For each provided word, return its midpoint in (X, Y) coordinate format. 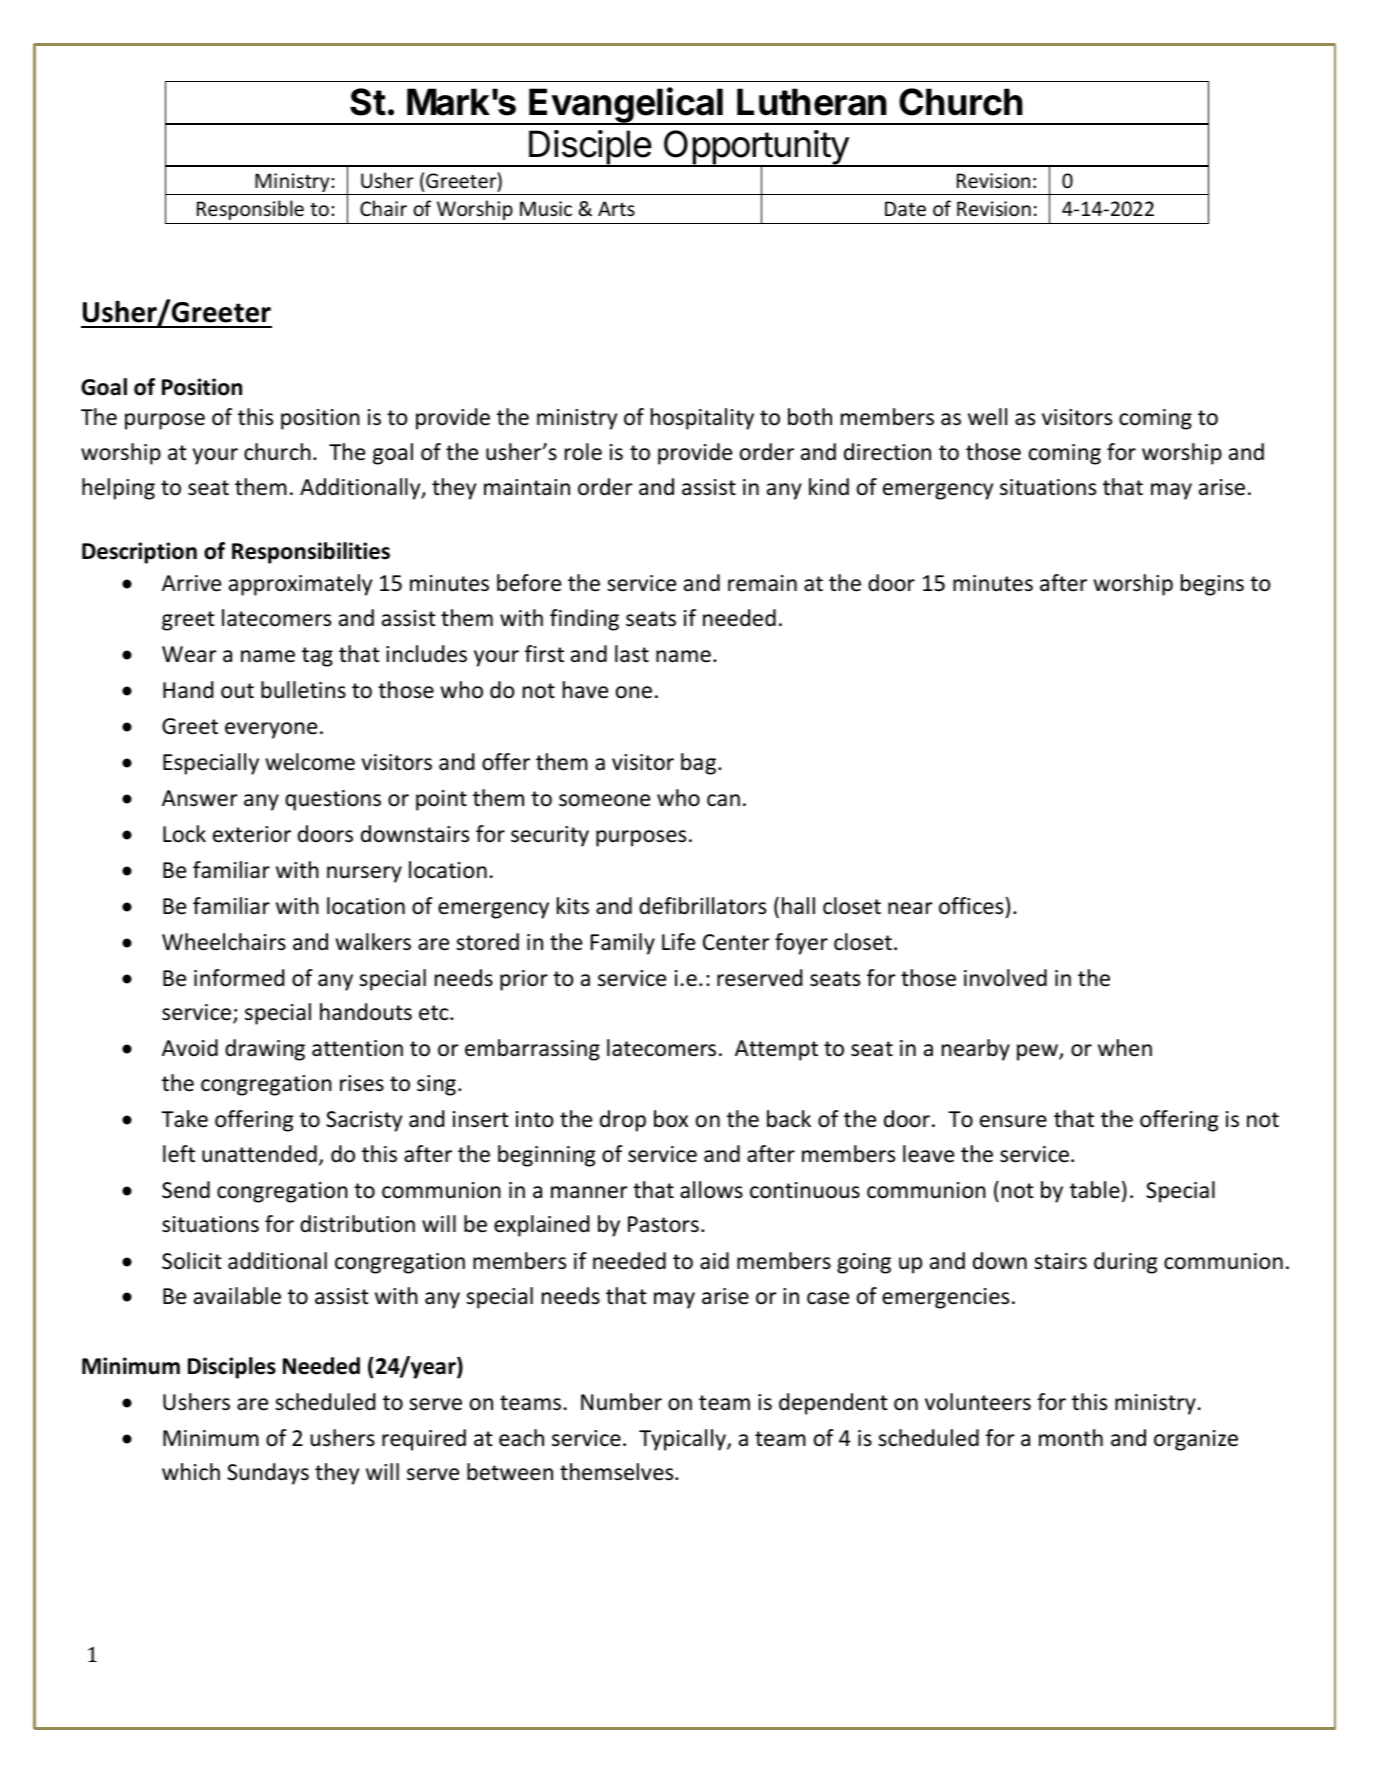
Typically (683, 1440)
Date (905, 209)
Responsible (250, 210)
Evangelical (627, 106)
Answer (200, 798)
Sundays (268, 1474)
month (1071, 1438)
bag (698, 764)
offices (971, 906)
